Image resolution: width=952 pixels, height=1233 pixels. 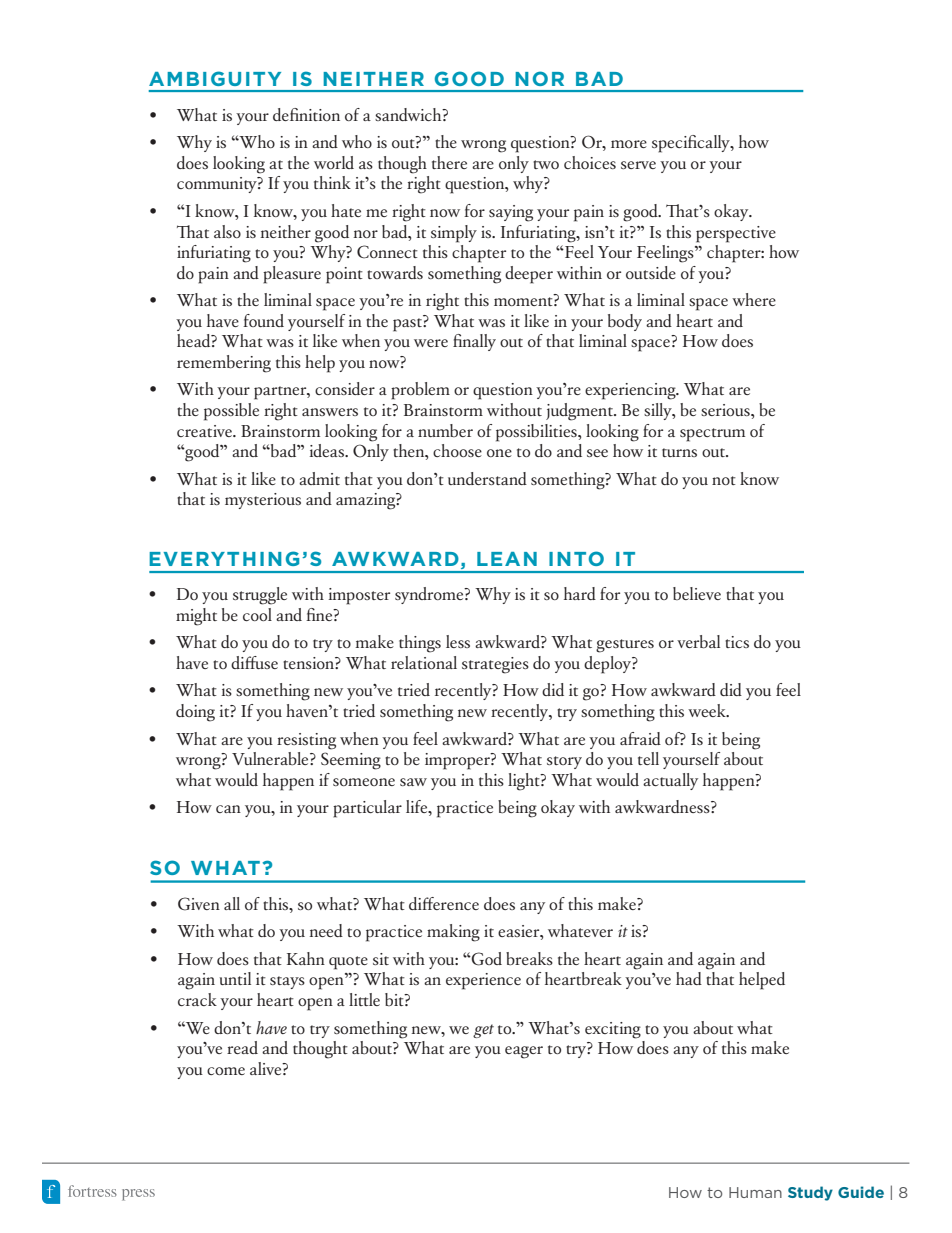 I want to click on Kahn, so click(x=306, y=958).
